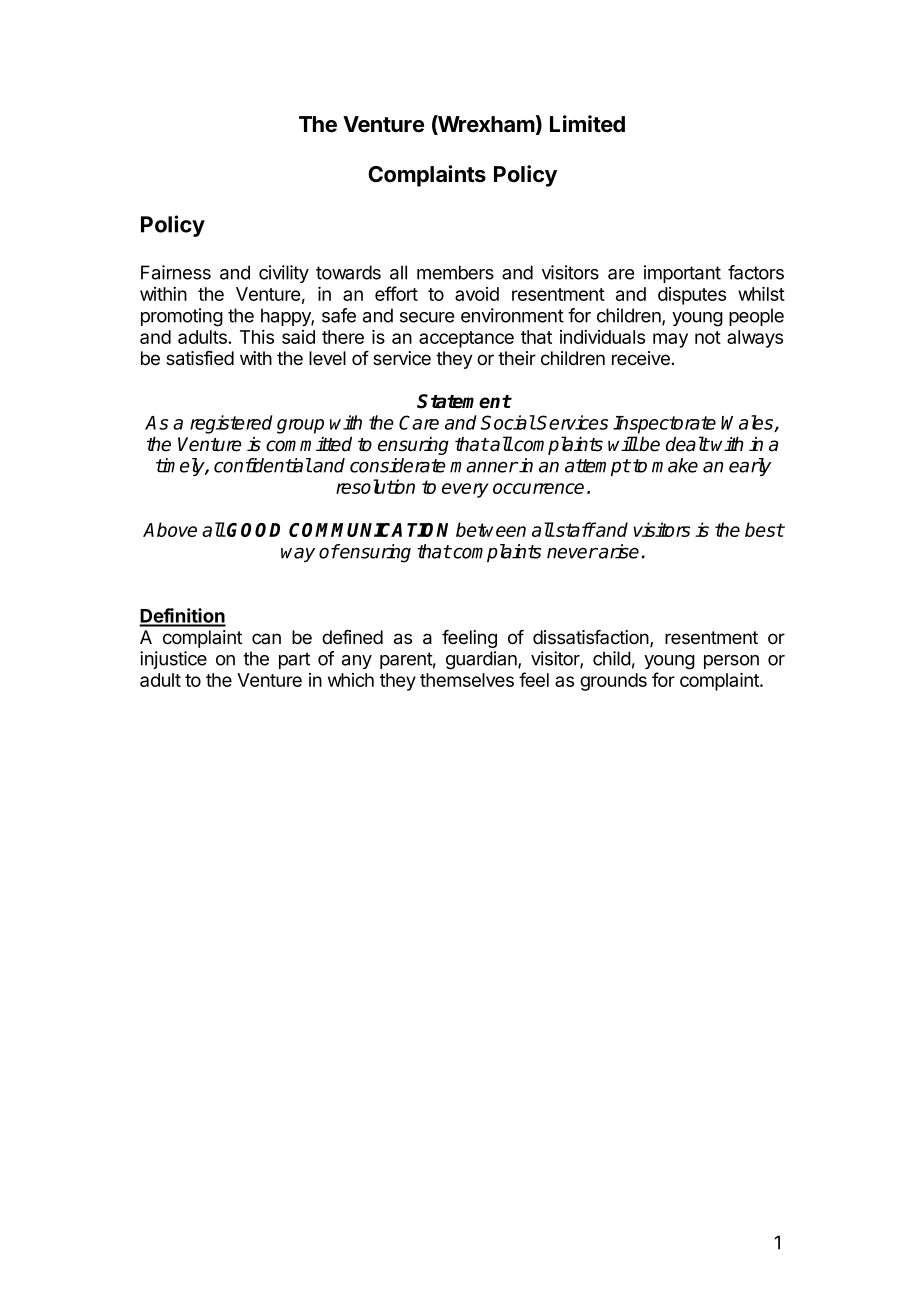  I want to click on important, so click(682, 274).
